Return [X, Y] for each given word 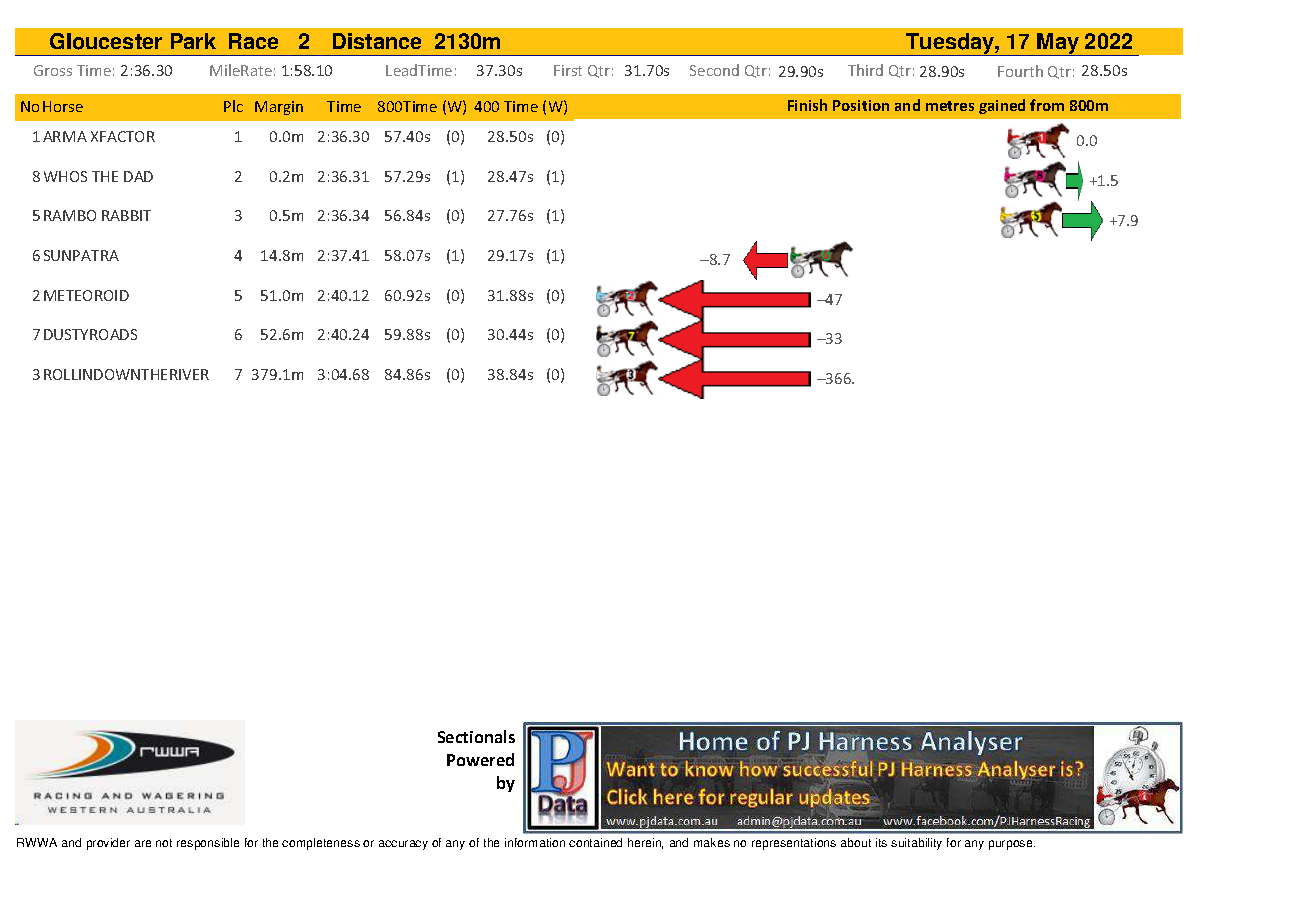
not [164, 843]
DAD [138, 176]
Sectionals [476, 736]
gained [1002, 106]
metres [950, 106]
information [535, 842]
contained [595, 842]
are [143, 843]
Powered [480, 759]
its [881, 842]
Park [193, 41]
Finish [807, 105]
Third [865, 70]
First [568, 70]
